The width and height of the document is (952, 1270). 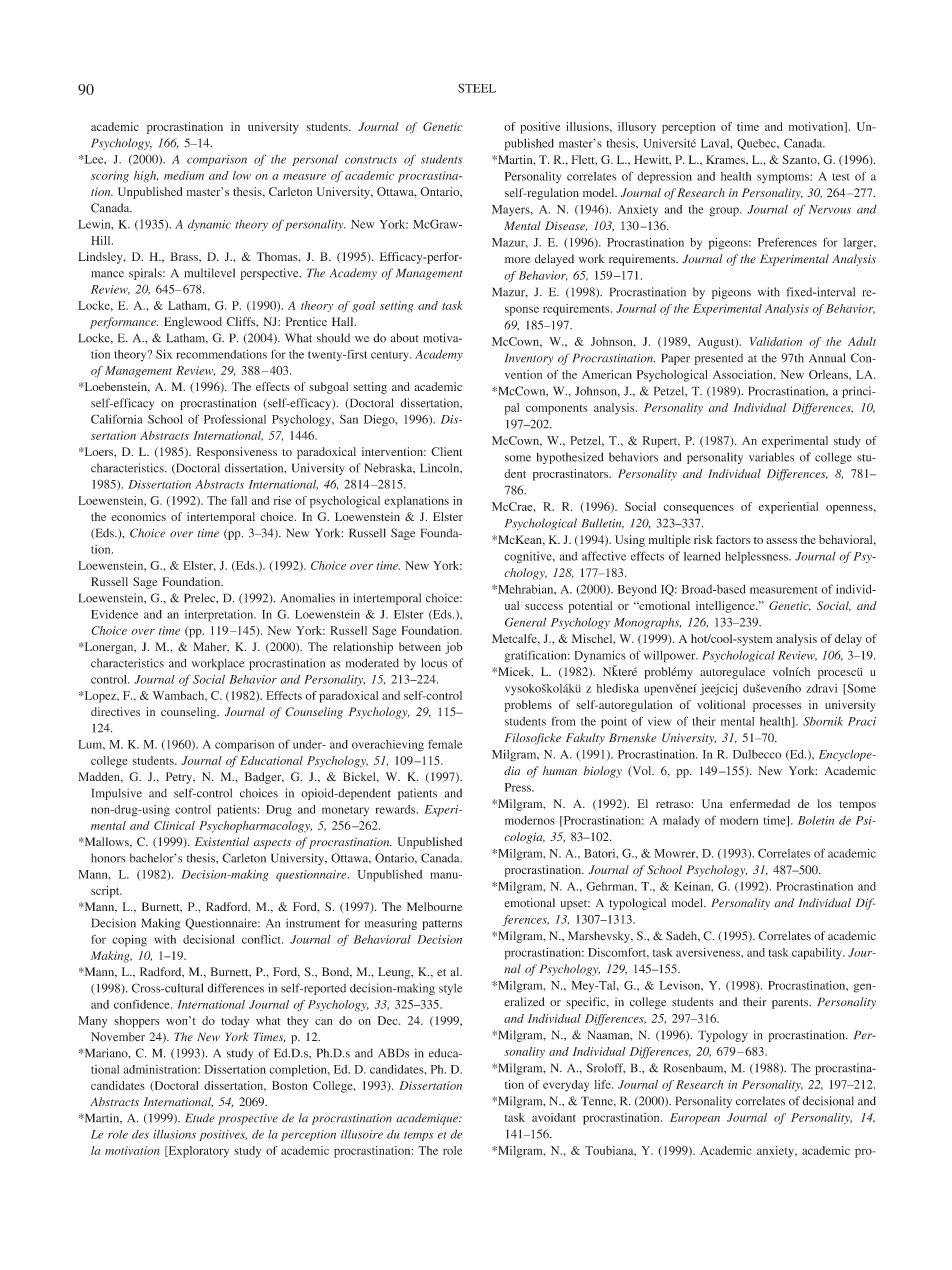 I want to click on Inventory, so click(x=529, y=359).
